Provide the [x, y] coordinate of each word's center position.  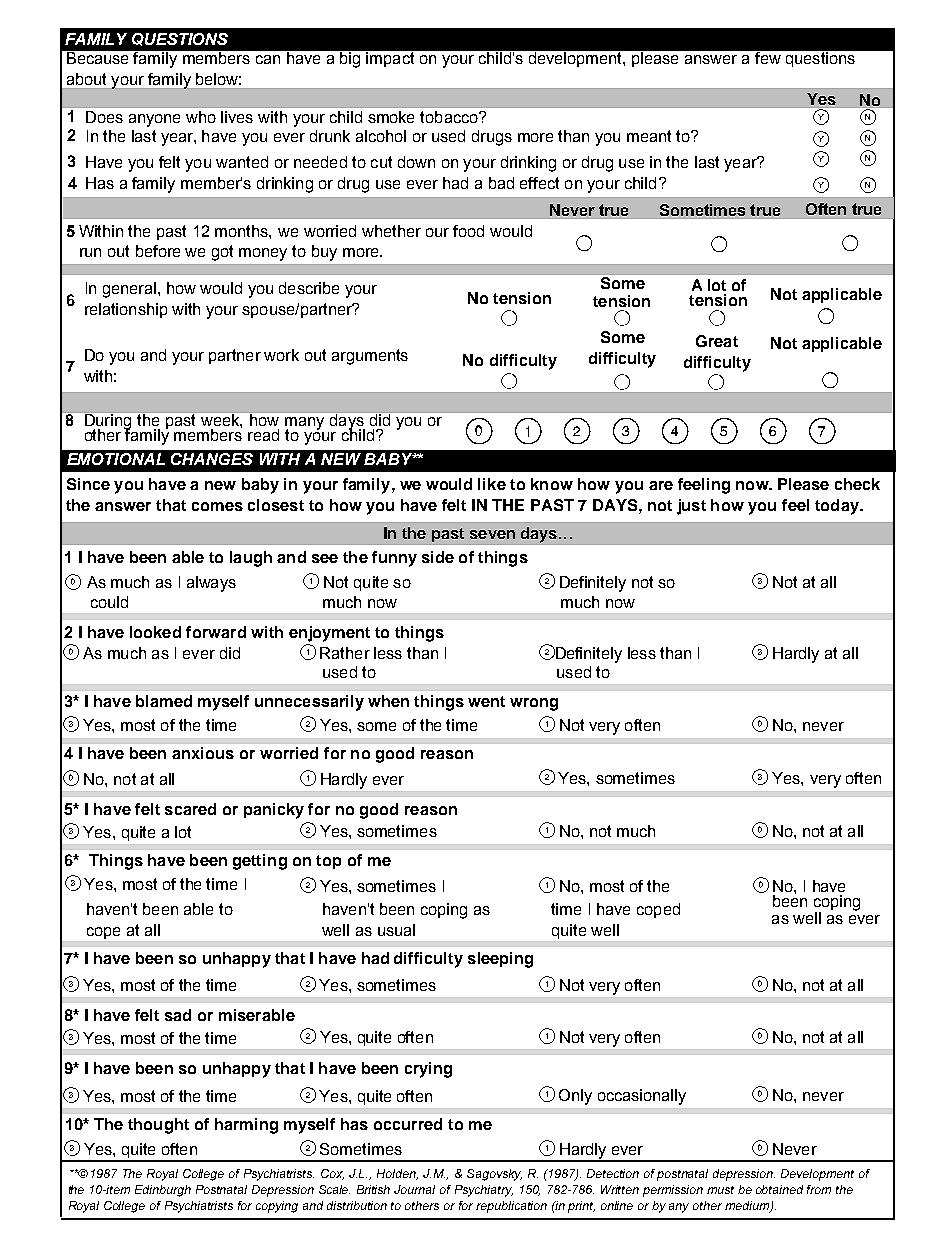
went [486, 701]
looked [155, 632]
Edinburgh [163, 1191]
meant [649, 136]
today [838, 507]
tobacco [450, 117]
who [201, 117]
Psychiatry [484, 1191]
